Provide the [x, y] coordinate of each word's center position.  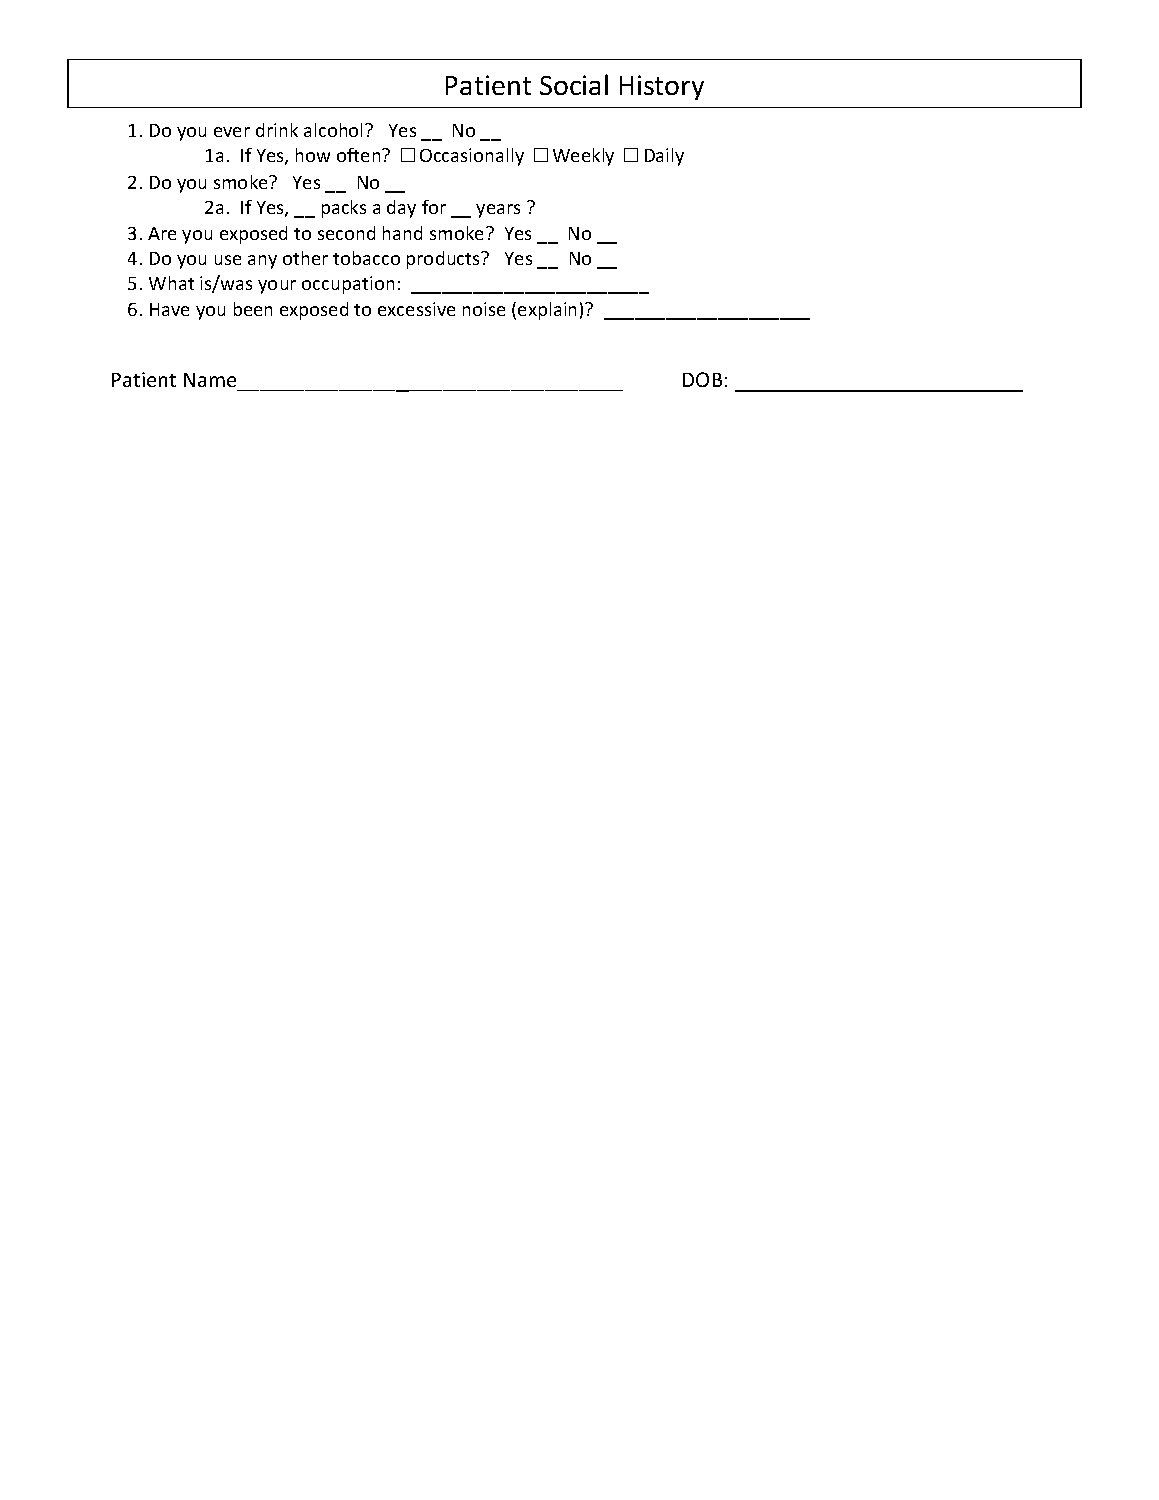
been [253, 309]
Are [162, 233]
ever [232, 132]
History [662, 87]
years [498, 211]
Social [574, 84]
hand [402, 233]
